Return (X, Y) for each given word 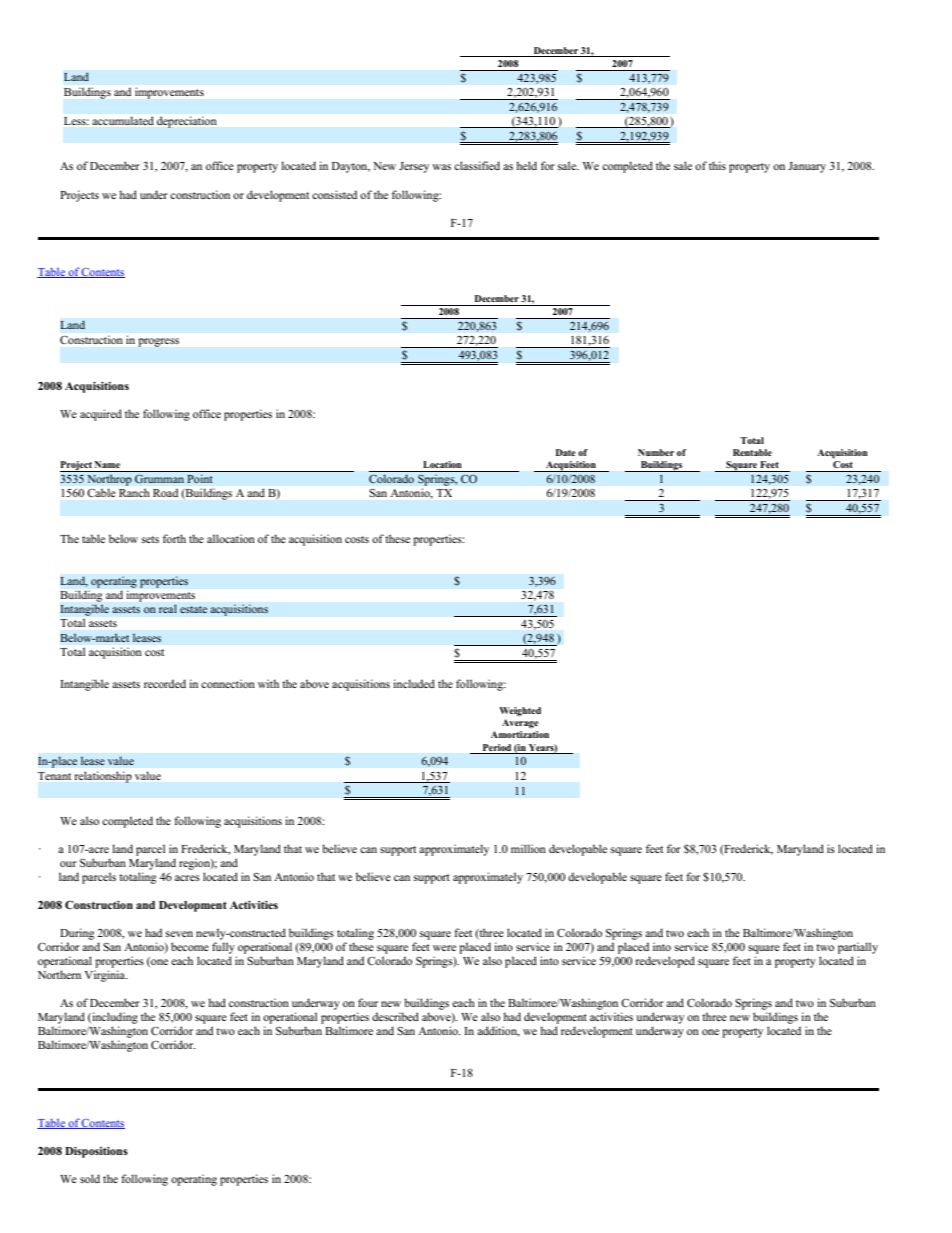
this (717, 165)
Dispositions (96, 1152)
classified (477, 165)
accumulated (123, 120)
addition (498, 1031)
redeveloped (665, 962)
